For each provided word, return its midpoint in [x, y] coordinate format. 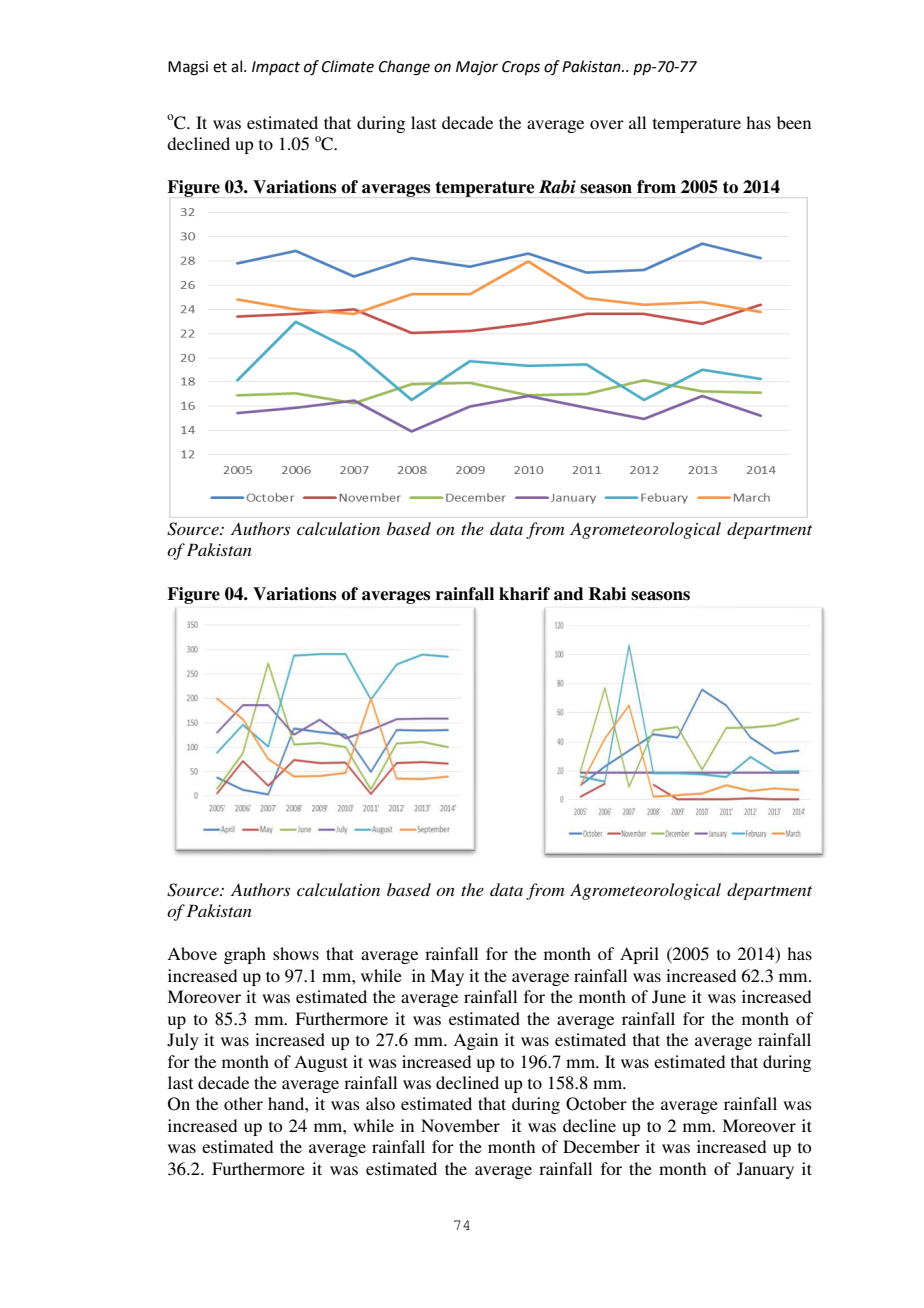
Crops [521, 68]
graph [245, 955]
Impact [276, 68]
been [794, 122]
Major [477, 68]
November [460, 1125]
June [669, 997]
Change [404, 68]
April [639, 955]
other [243, 1103]
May [447, 977]
